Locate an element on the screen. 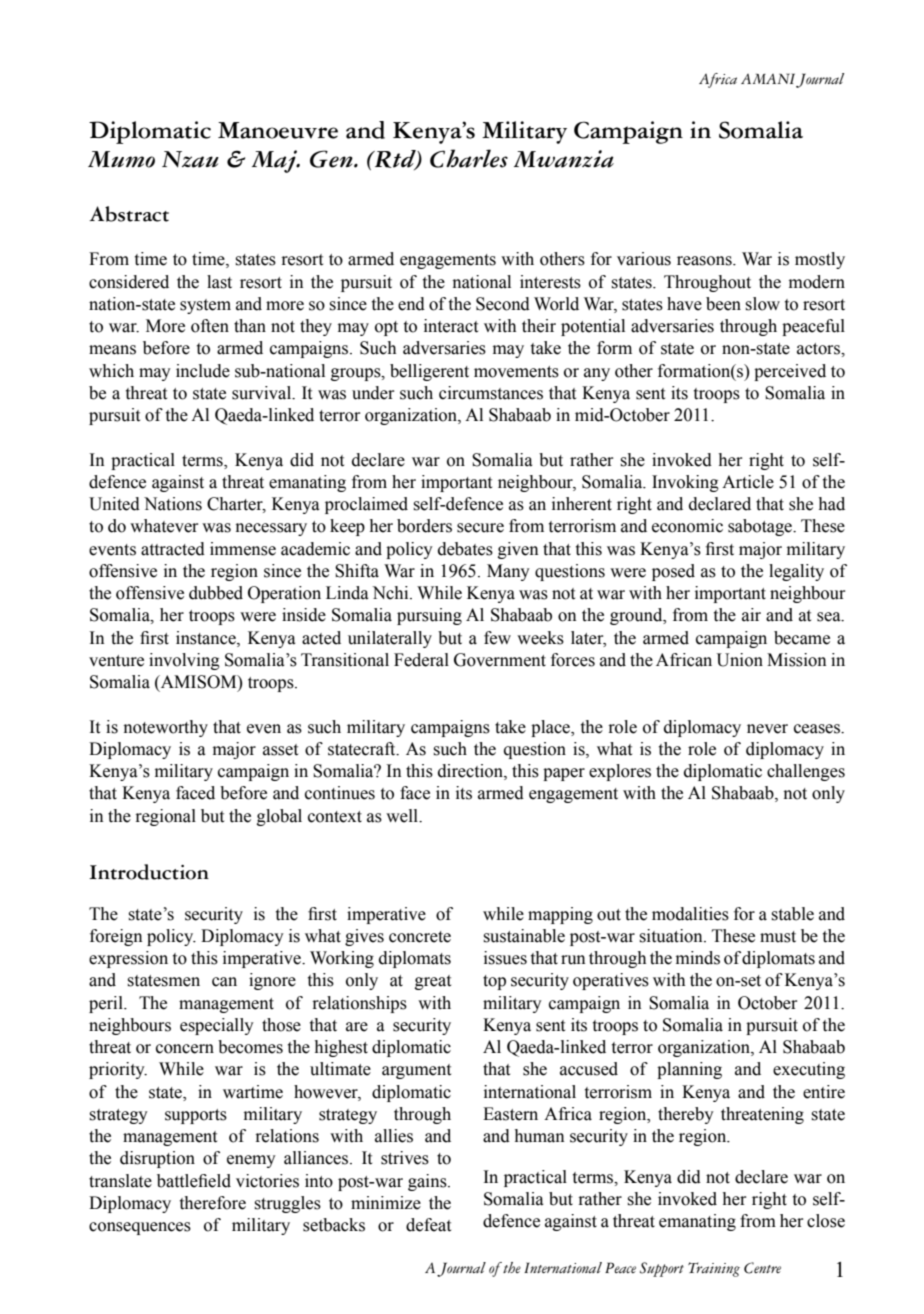 This screenshot has height=1314, width=924. therefore is located at coordinates (213, 1203).
